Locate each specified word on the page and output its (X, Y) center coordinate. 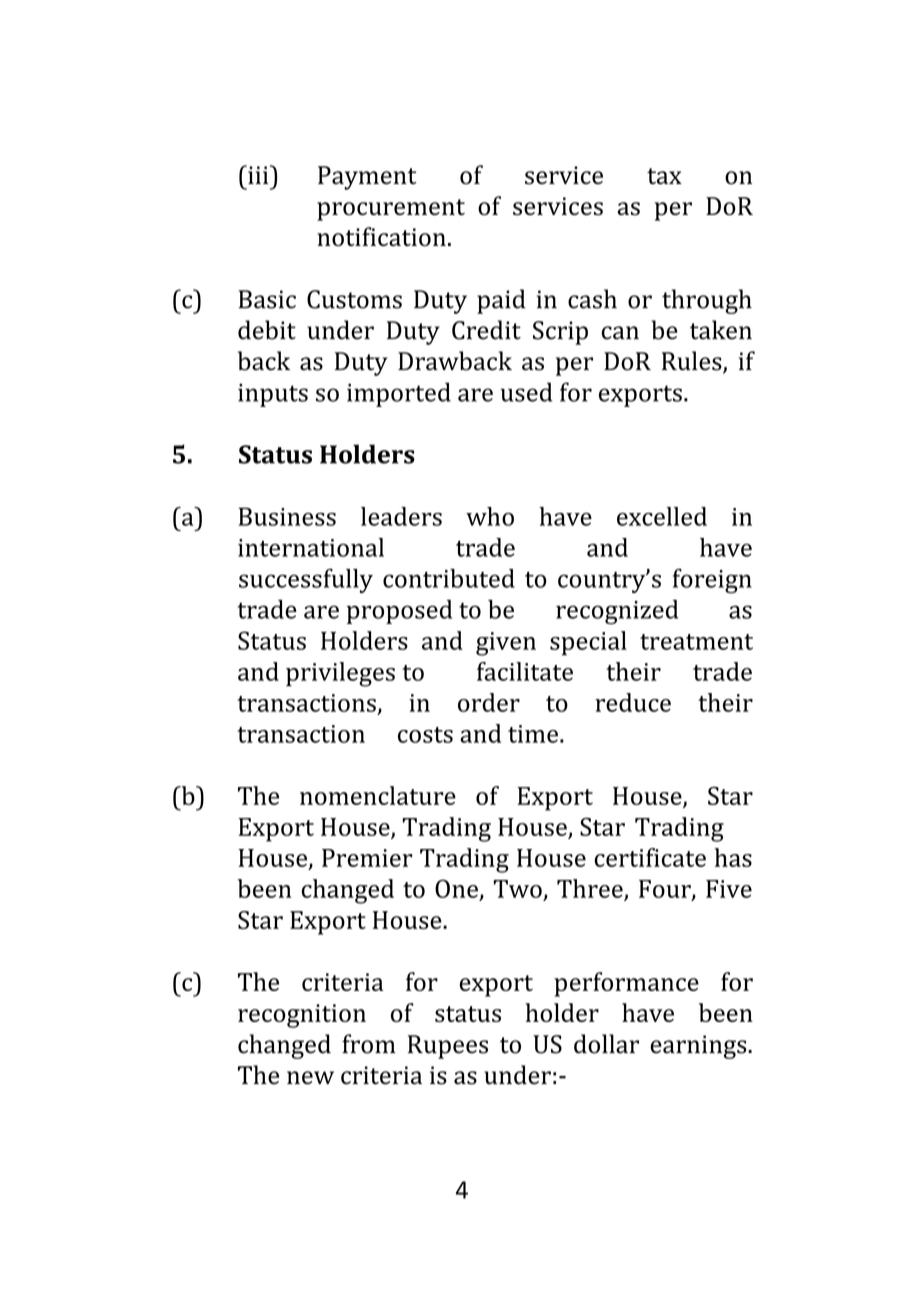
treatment (696, 642)
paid (501, 301)
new (310, 1078)
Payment (367, 178)
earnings (699, 1047)
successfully (306, 581)
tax (664, 176)
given (506, 644)
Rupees (448, 1047)
